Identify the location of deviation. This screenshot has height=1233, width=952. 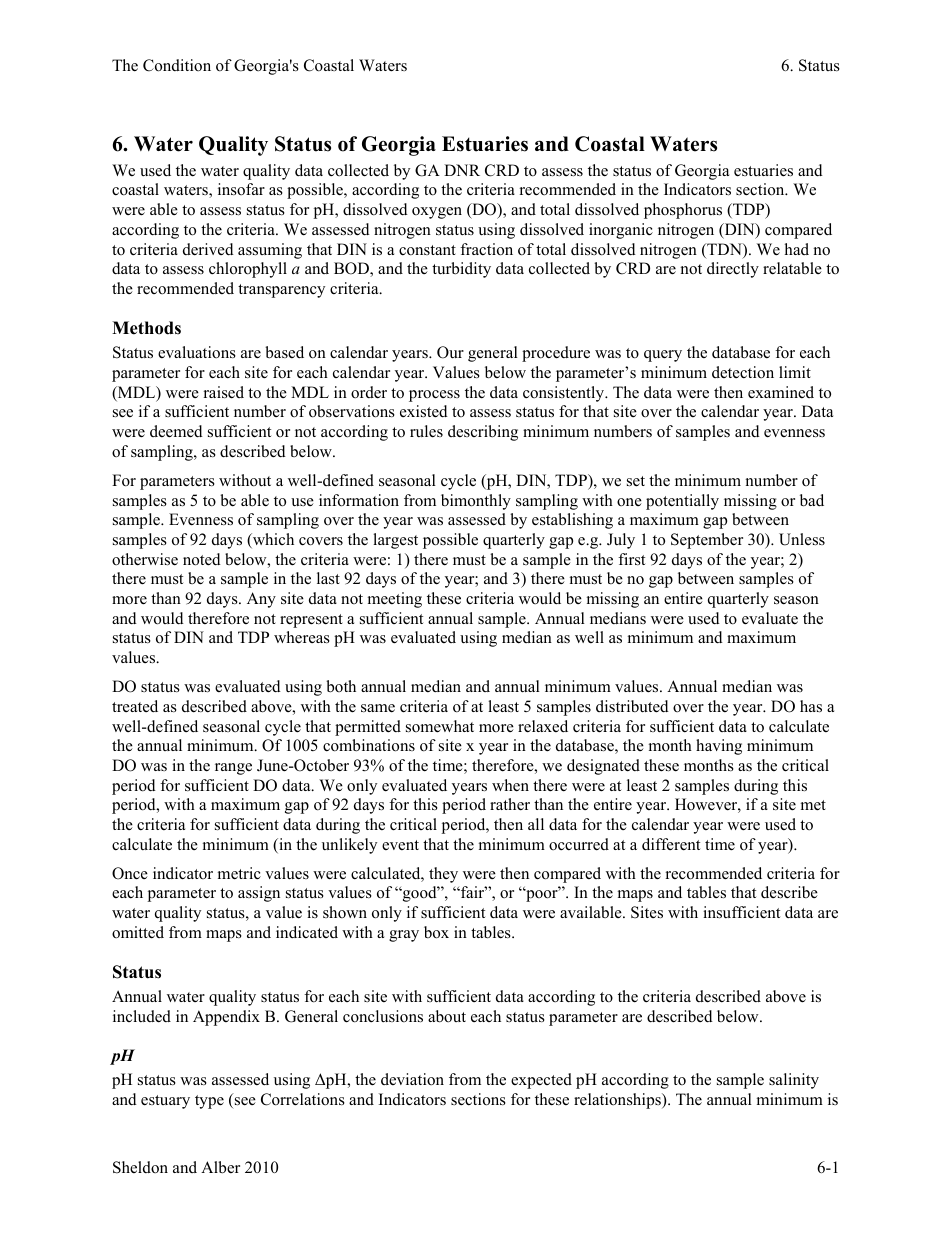
(412, 1079).
